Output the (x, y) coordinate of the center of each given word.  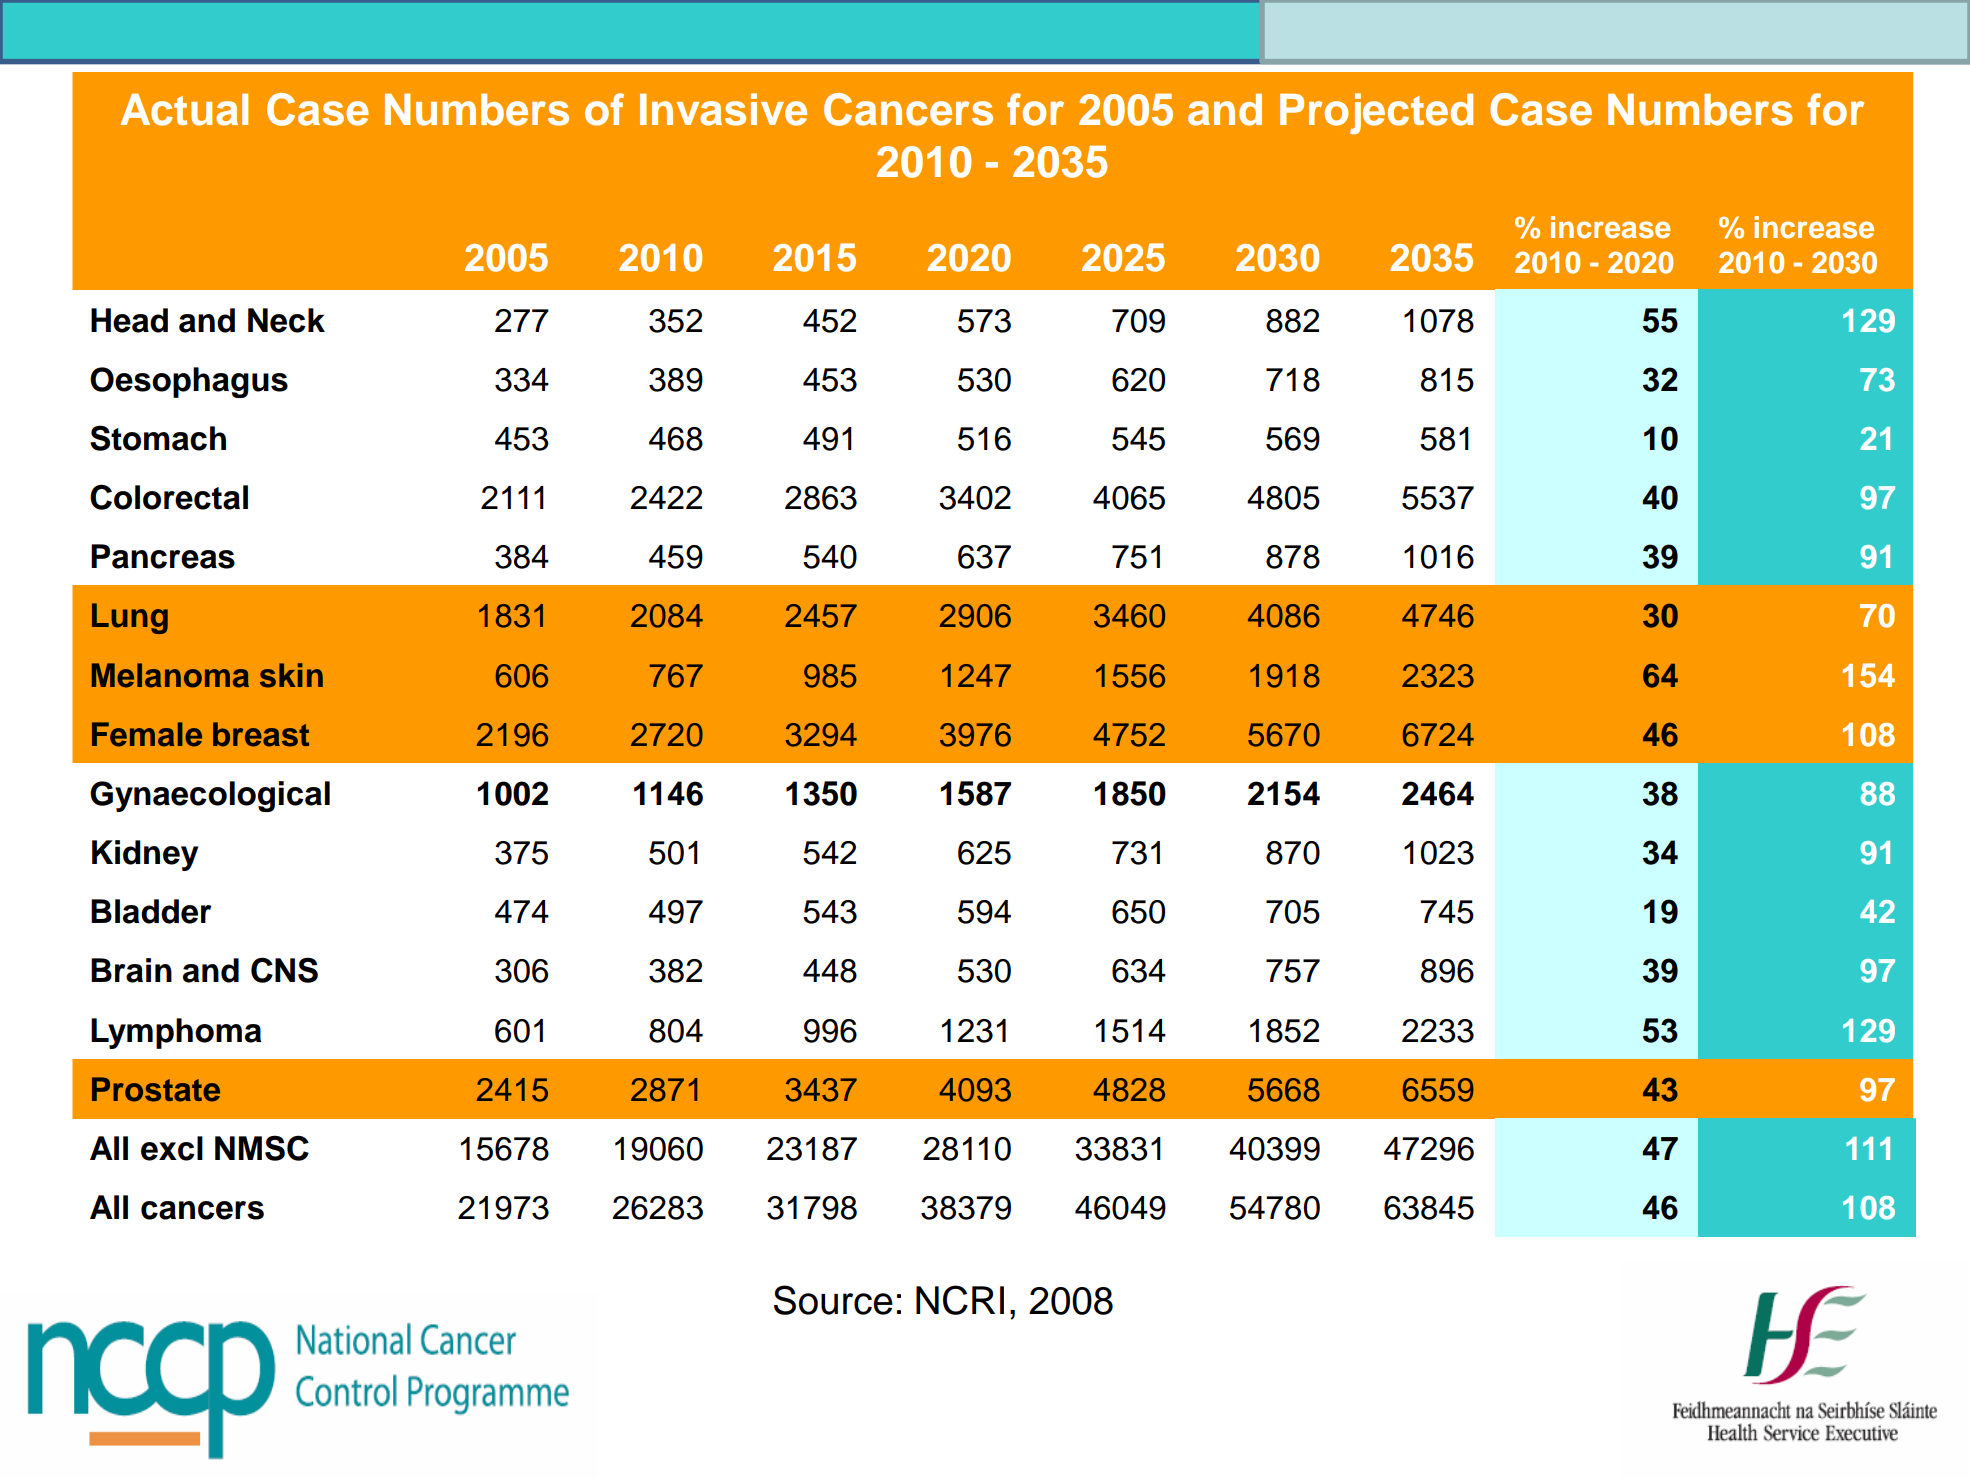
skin (291, 675)
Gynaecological (210, 796)
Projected (1376, 113)
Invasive (723, 109)
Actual (184, 110)
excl (172, 1148)
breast (261, 734)
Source (833, 1300)
